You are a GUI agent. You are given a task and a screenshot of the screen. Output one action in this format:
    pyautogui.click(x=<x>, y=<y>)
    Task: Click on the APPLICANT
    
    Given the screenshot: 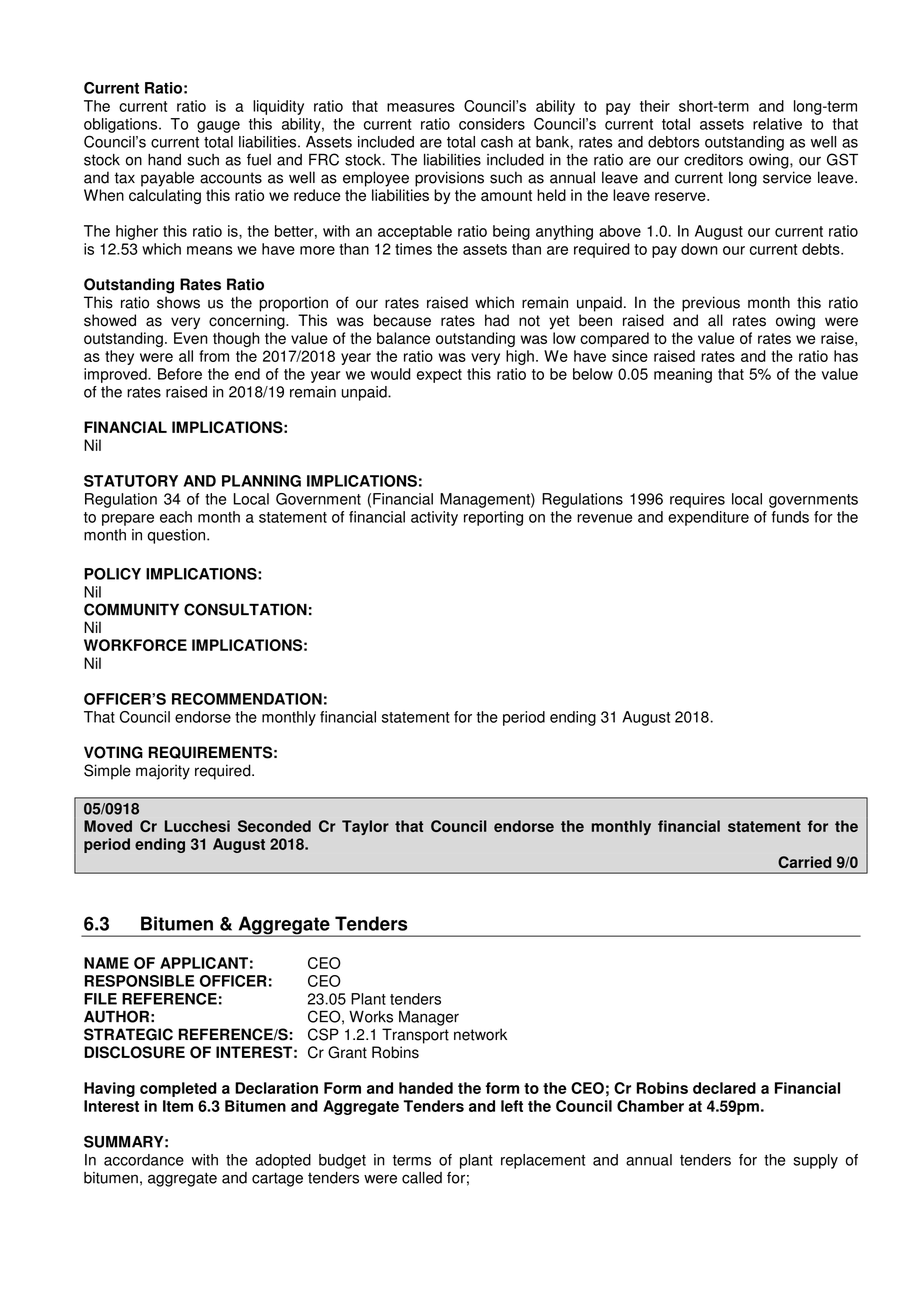 What is the action you would take?
    pyautogui.click(x=204, y=963)
